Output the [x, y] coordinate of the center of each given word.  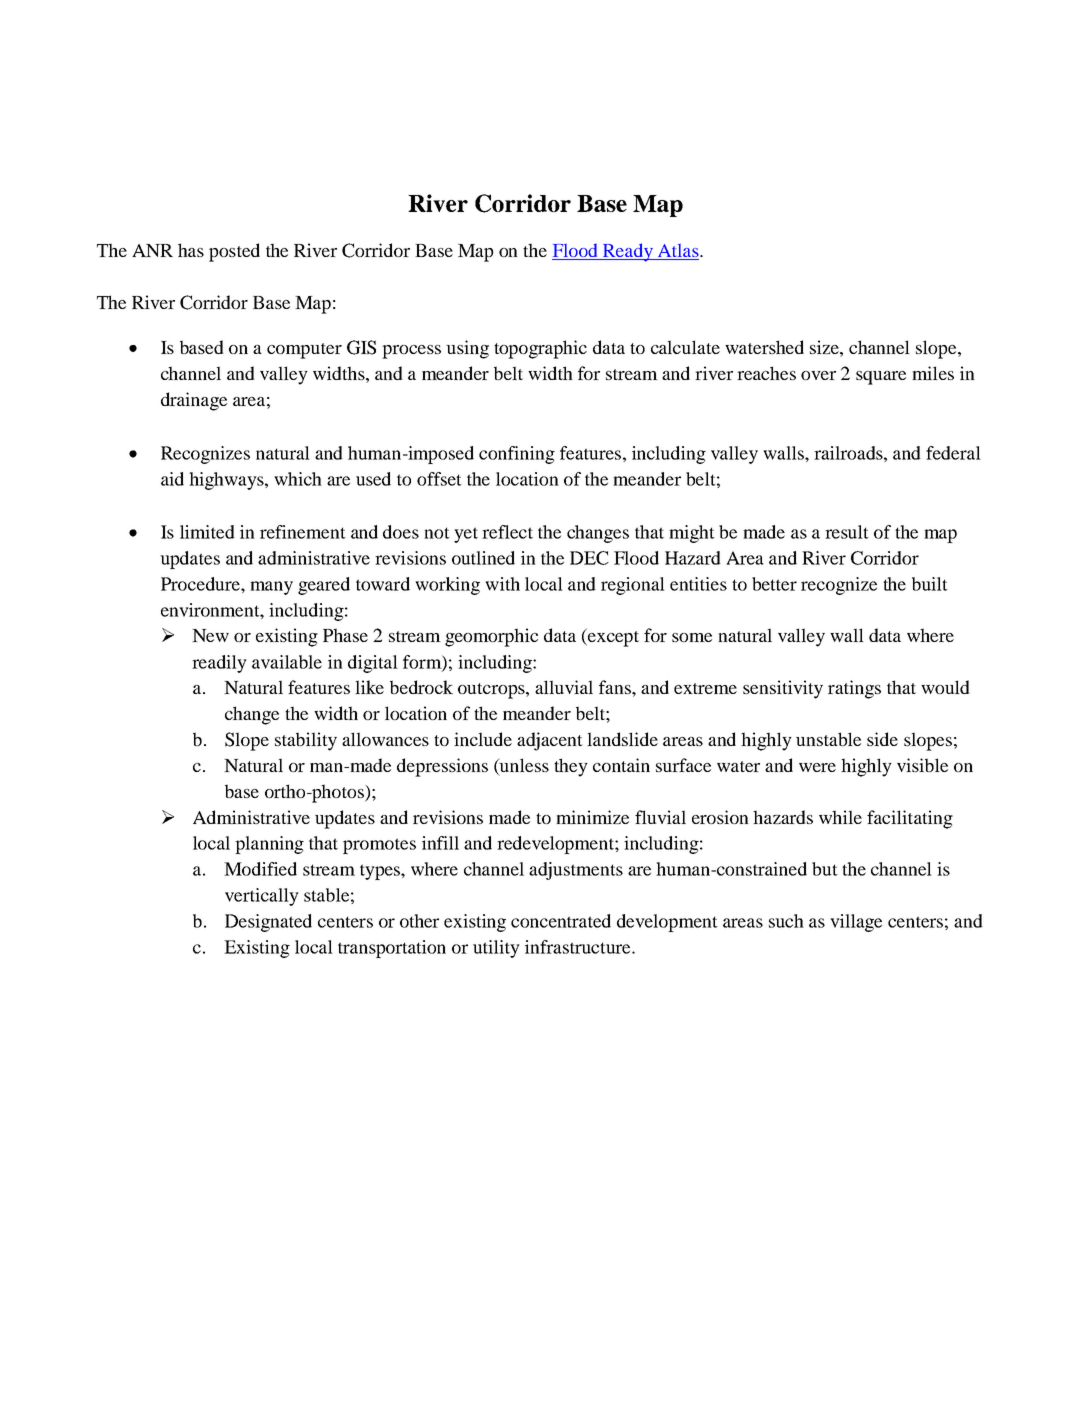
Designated [268, 923]
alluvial [564, 687]
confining [517, 455]
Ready [628, 252]
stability [306, 741]
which [298, 479]
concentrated [561, 921]
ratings [854, 689]
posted [234, 252]
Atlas [678, 252]
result [847, 532]
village [856, 923]
